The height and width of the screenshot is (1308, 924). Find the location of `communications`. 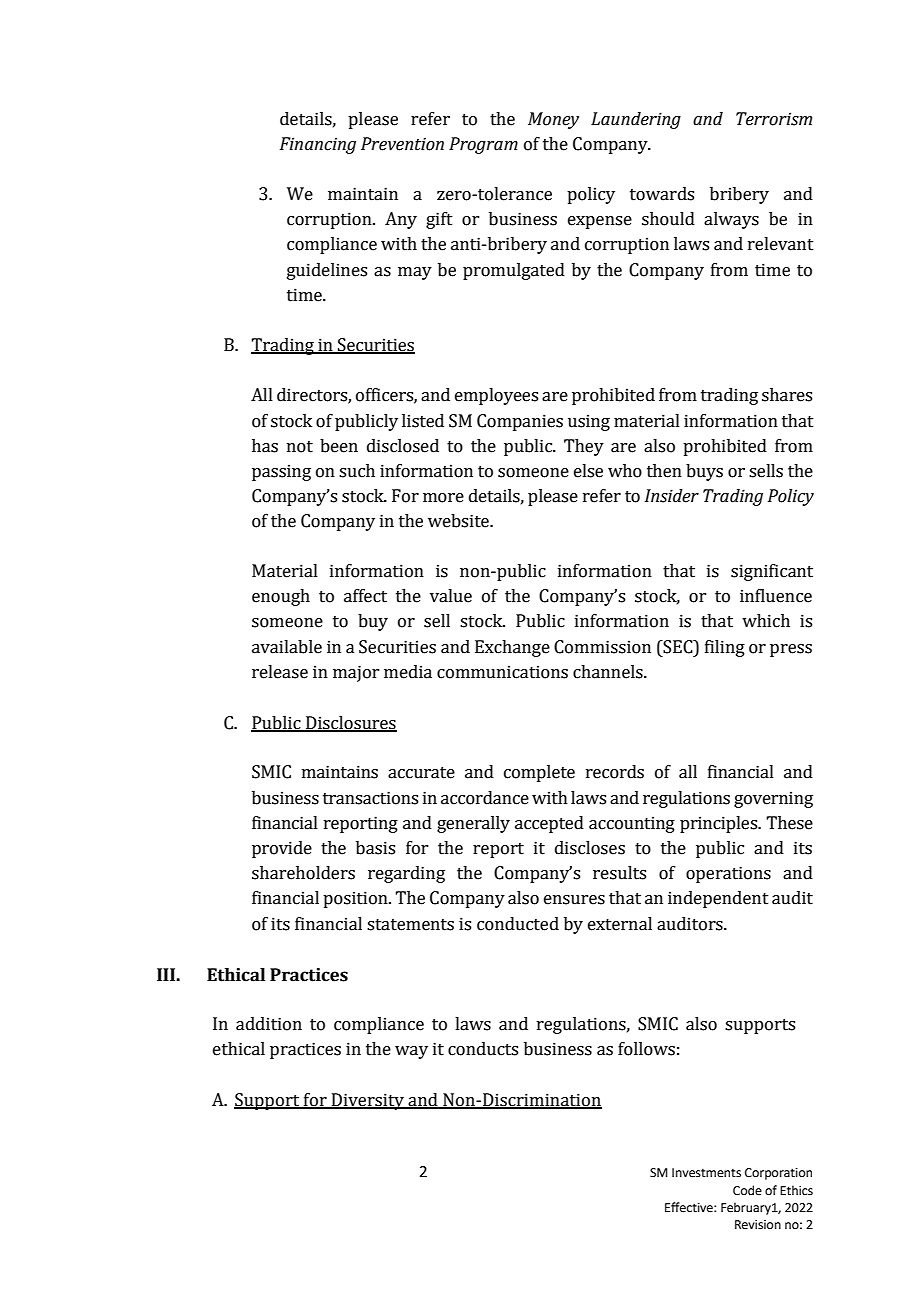

communications is located at coordinates (502, 672).
